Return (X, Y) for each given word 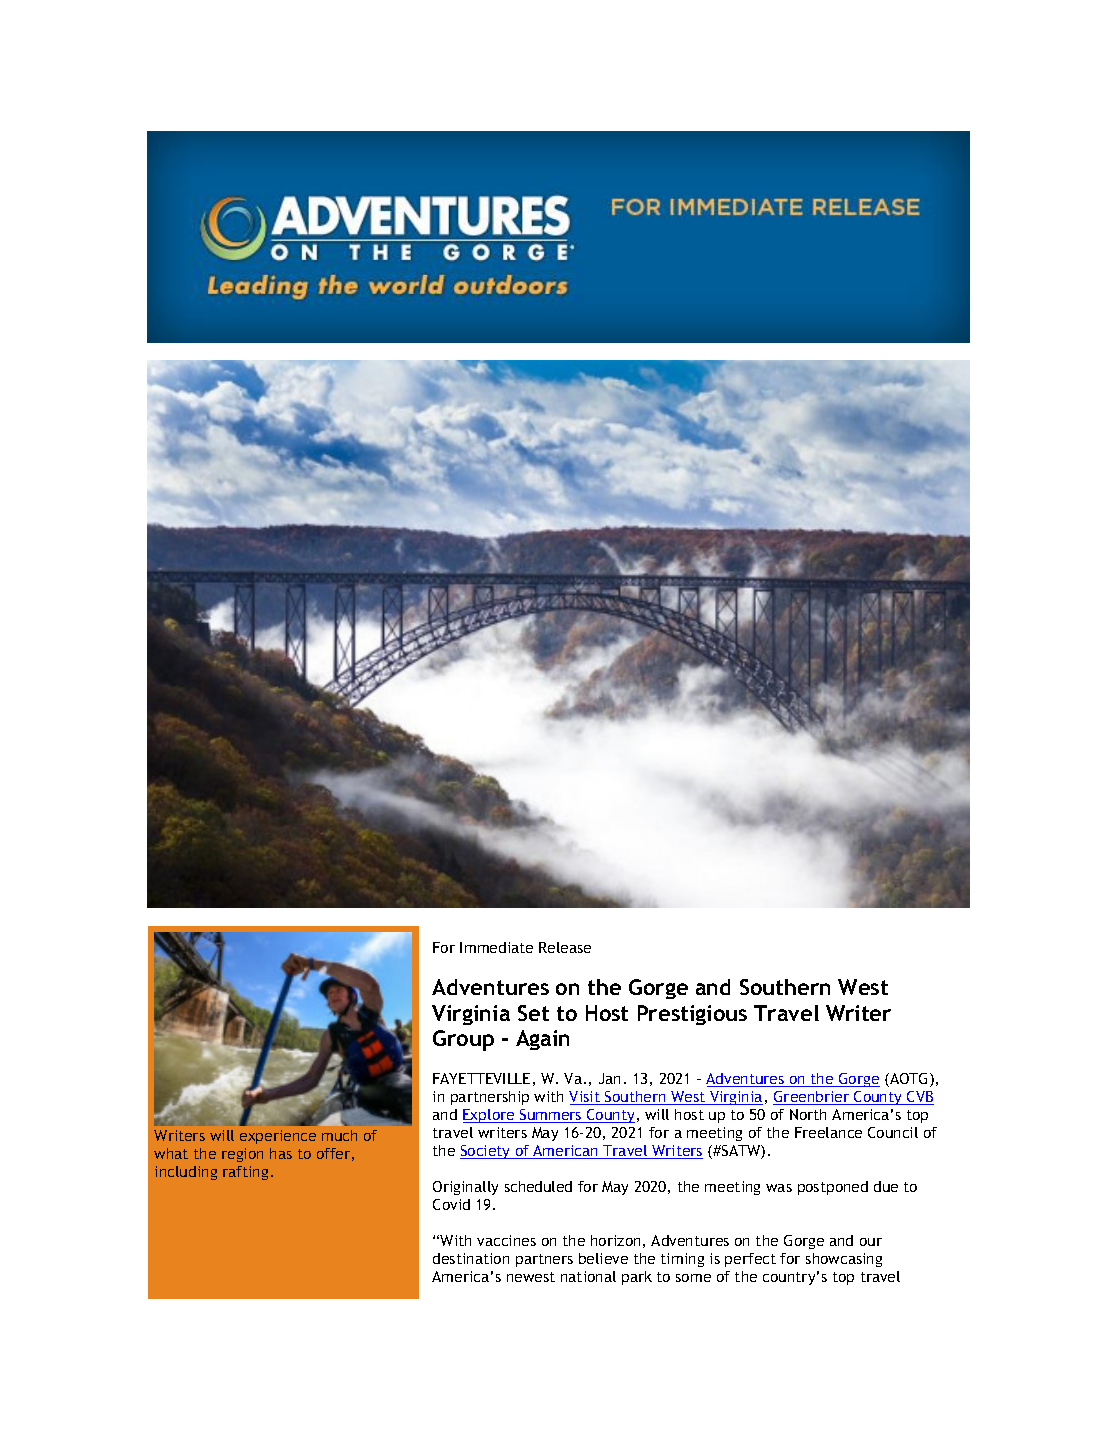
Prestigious (692, 1015)
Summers (551, 1116)
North (808, 1114)
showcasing (844, 1260)
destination (471, 1258)
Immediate (496, 947)
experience (278, 1137)
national (588, 1276)
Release (565, 947)
